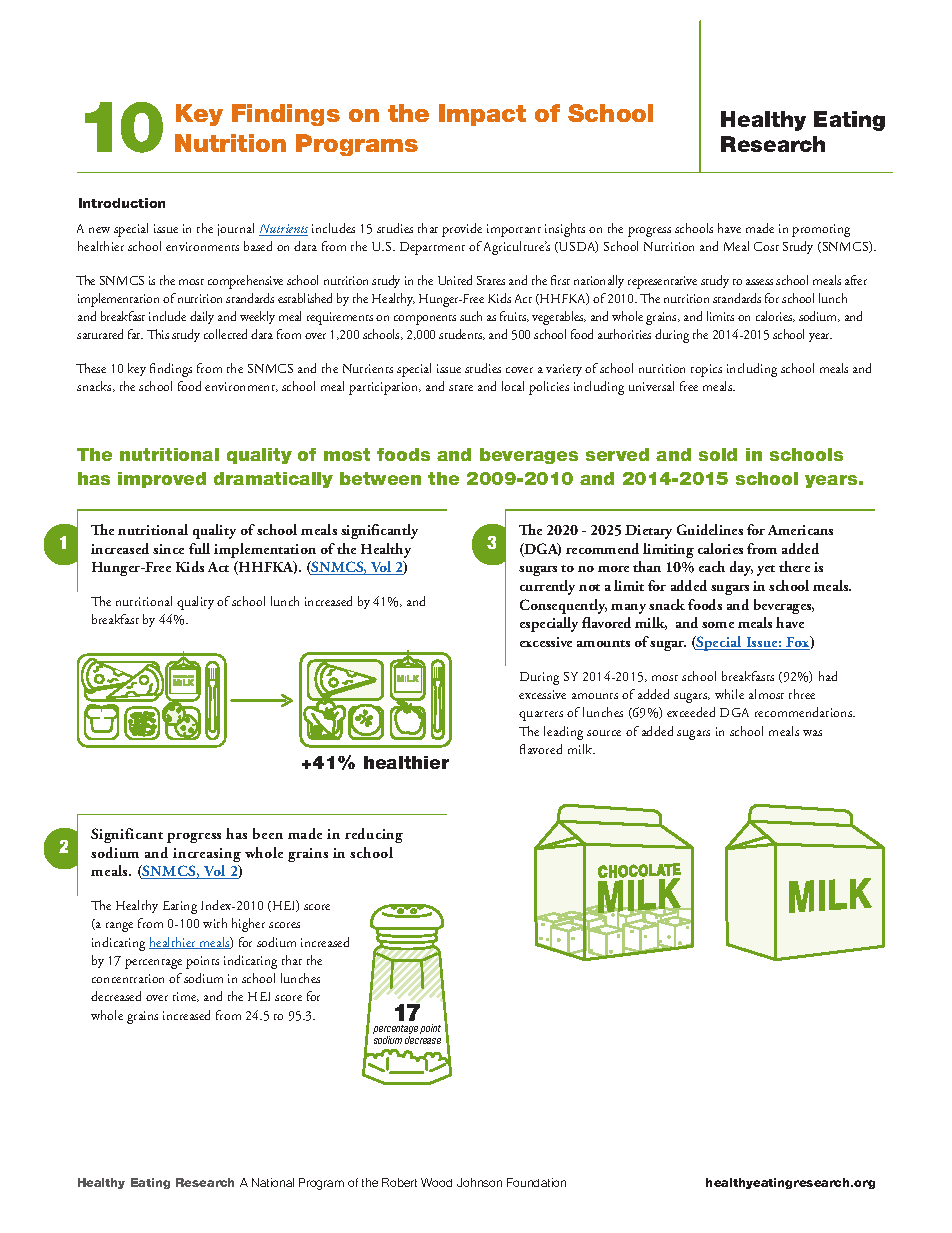 The width and height of the page is (952, 1233). Describe the element at coordinates (513, 386) in the page. I see `local` at that location.
